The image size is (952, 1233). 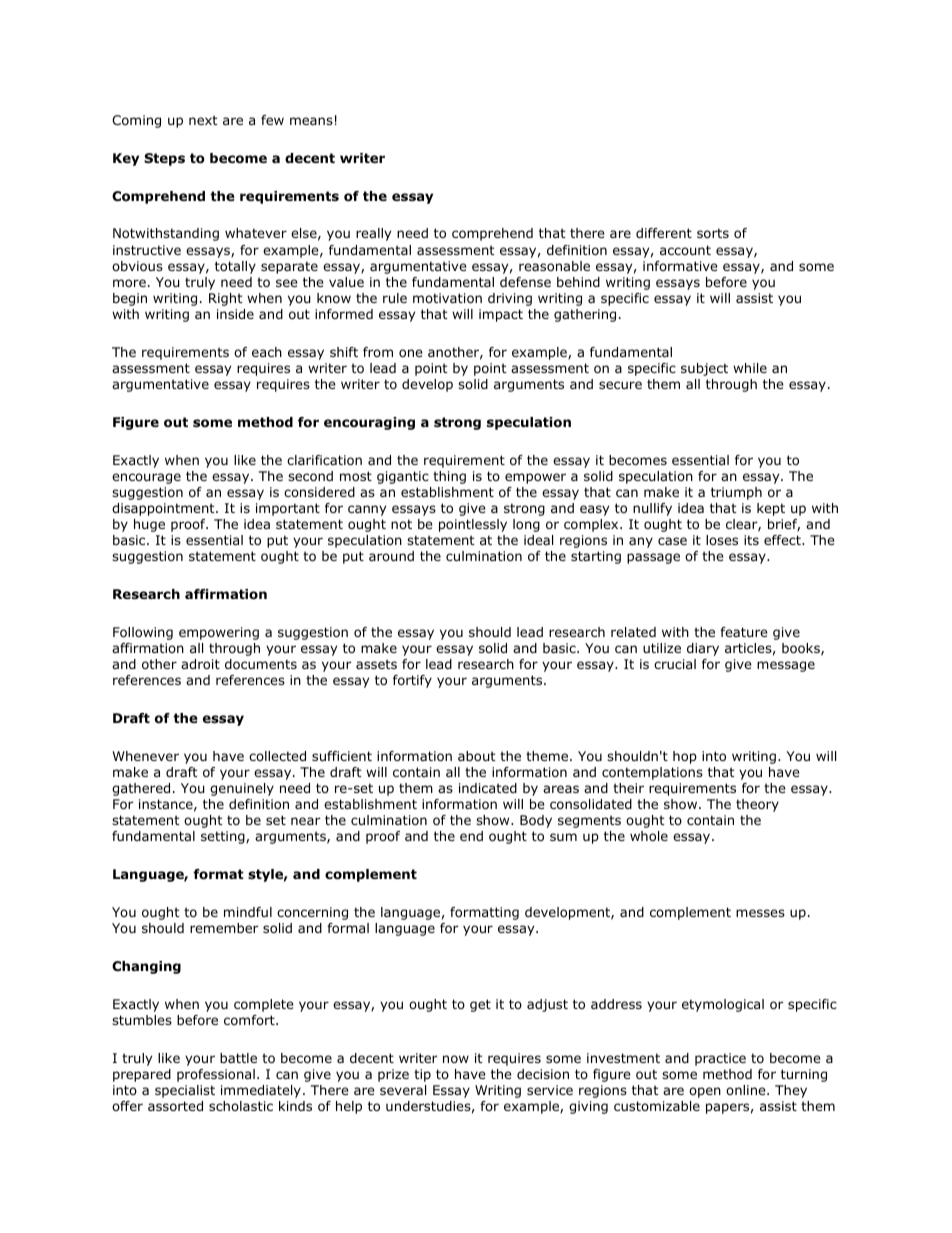 What do you see at coordinates (146, 478) in the image?
I see `encourage` at bounding box center [146, 478].
